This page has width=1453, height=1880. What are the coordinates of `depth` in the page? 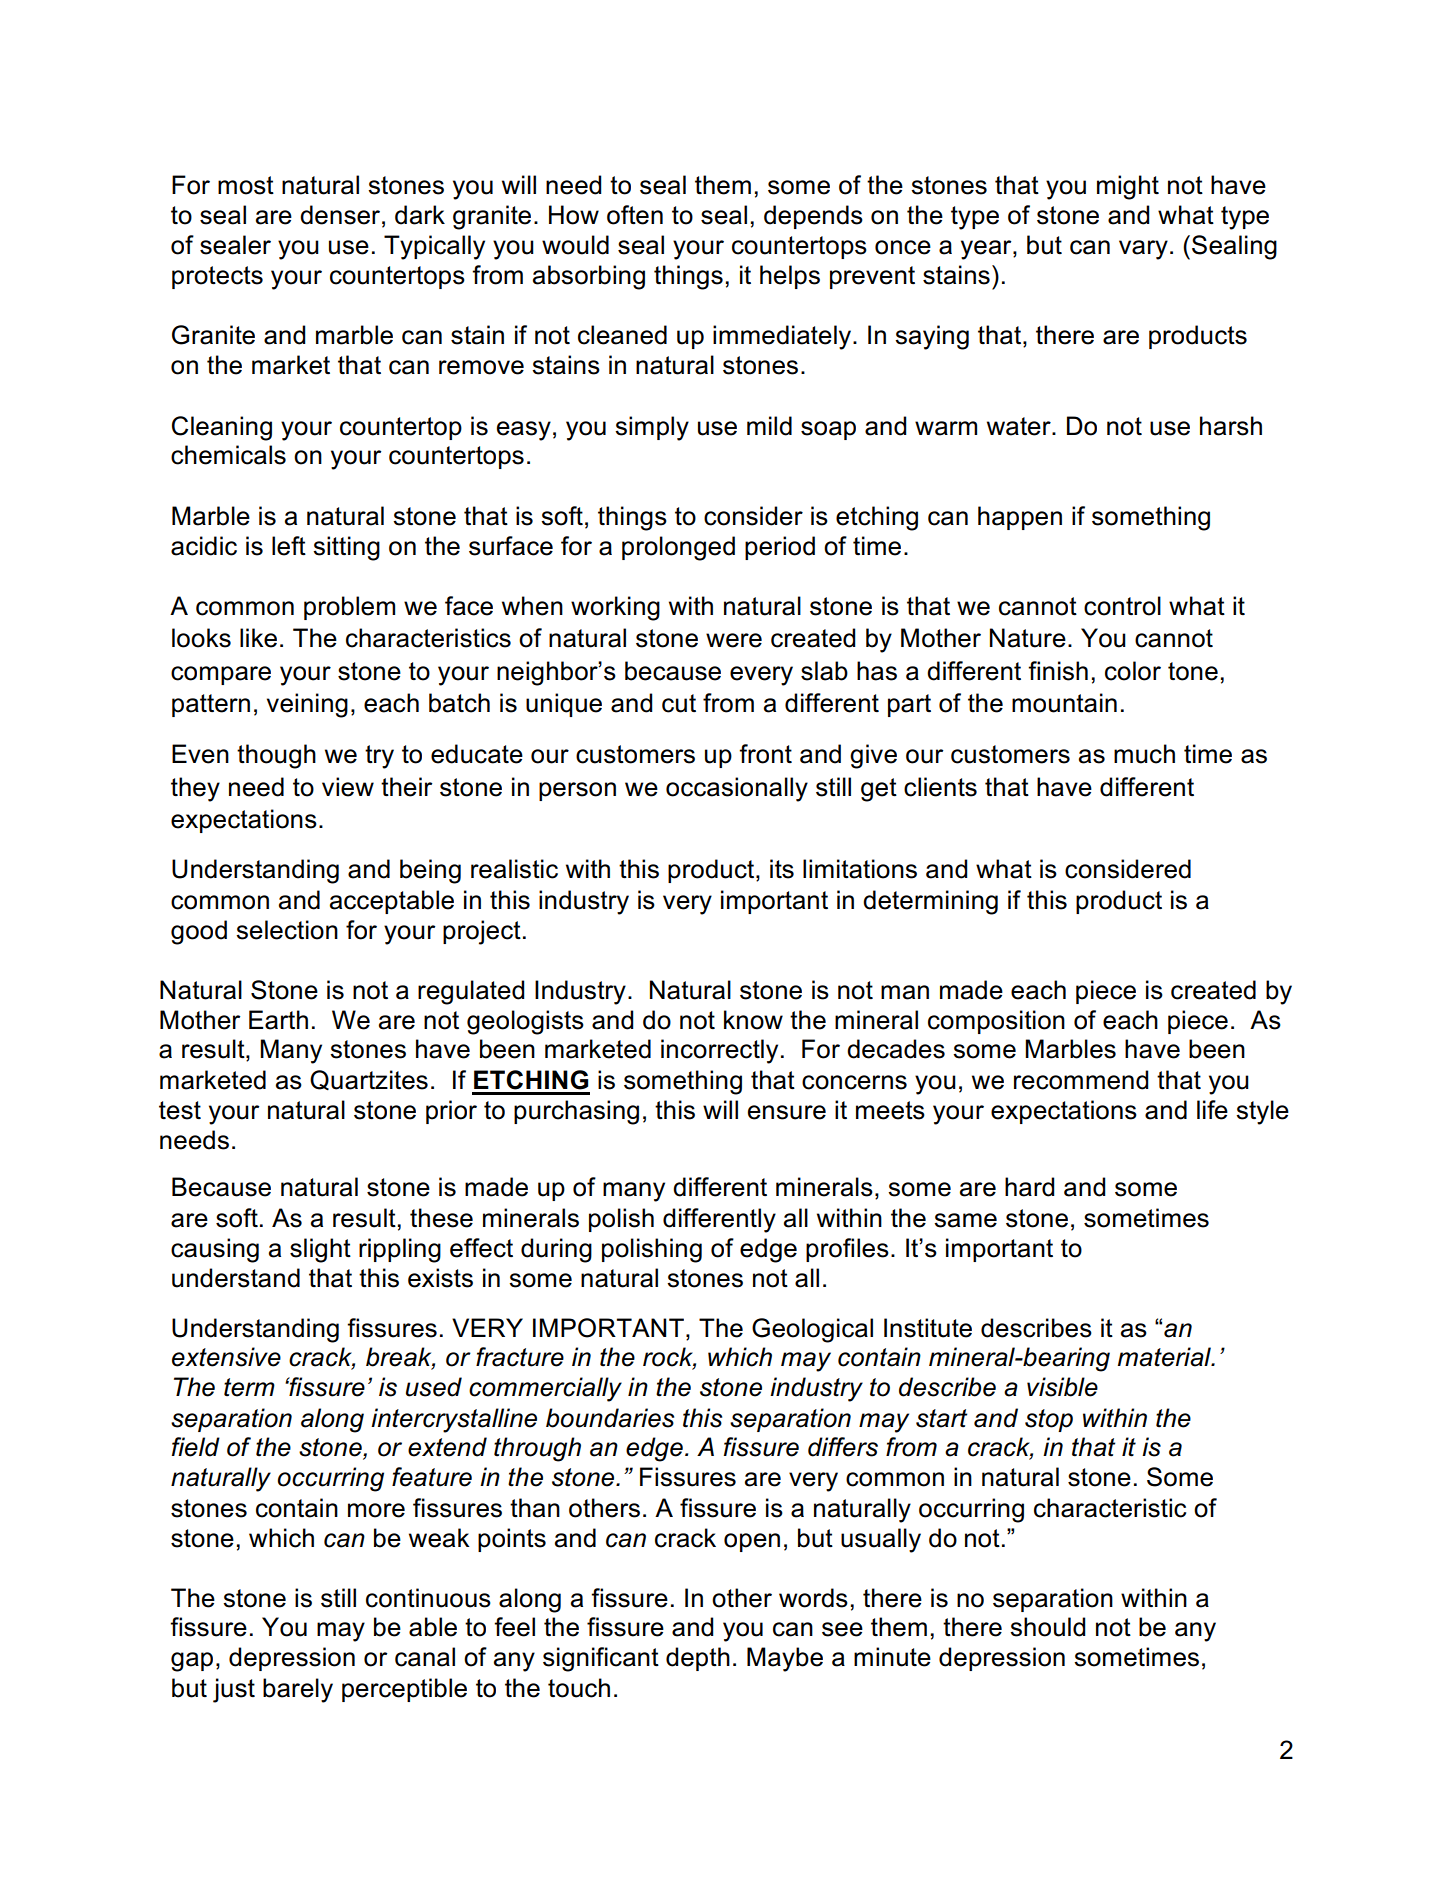 It's located at (698, 1659).
